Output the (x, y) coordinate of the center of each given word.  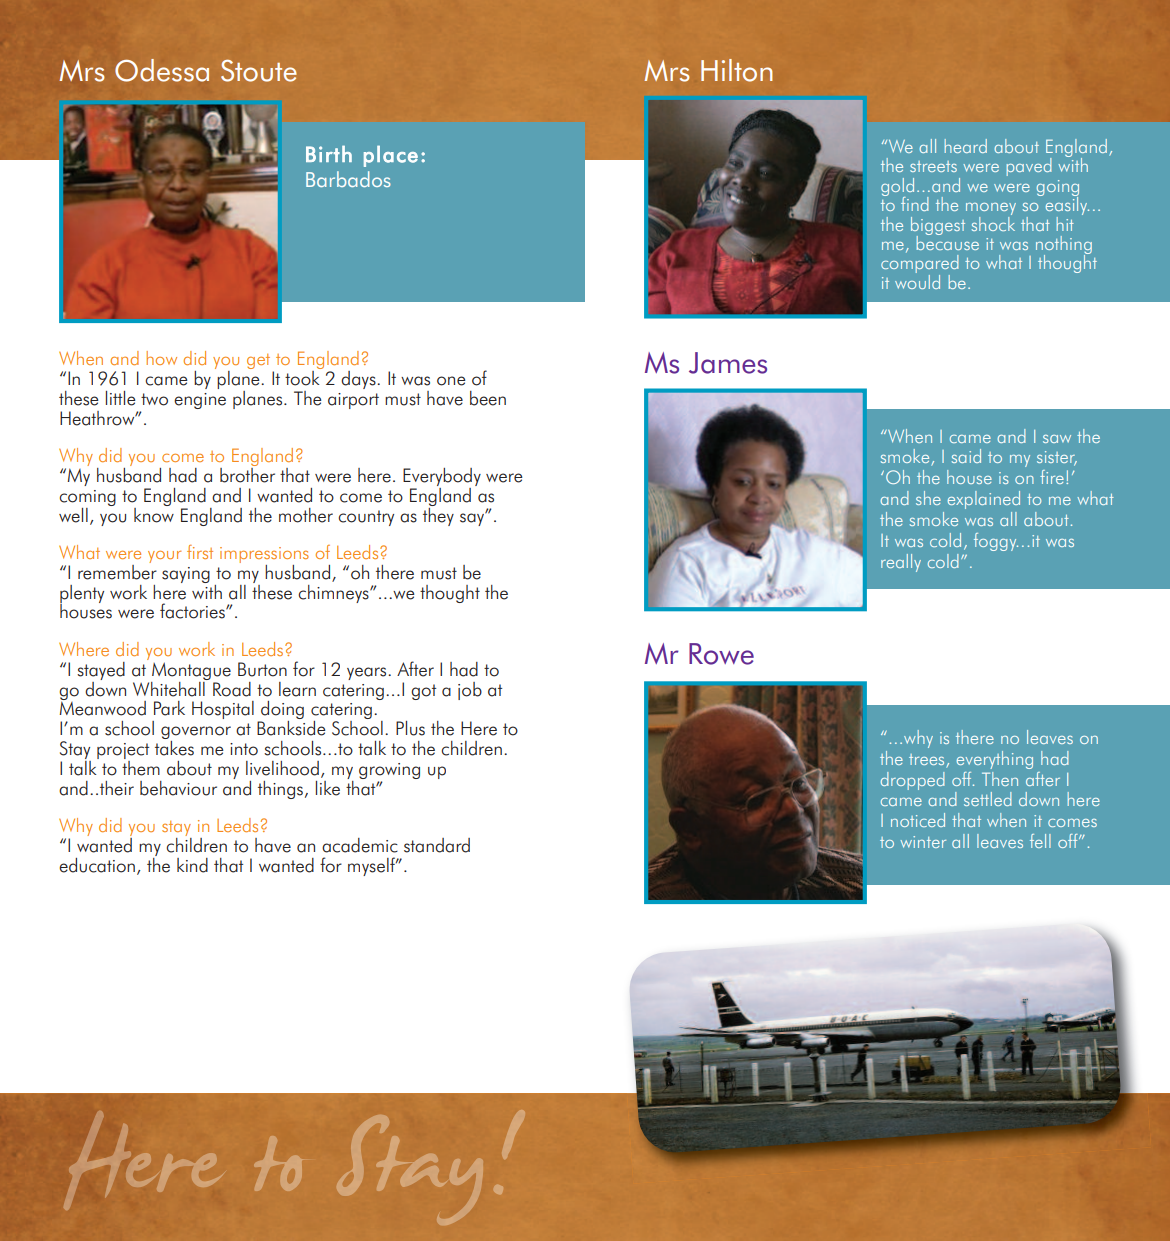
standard (437, 845)
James (728, 363)
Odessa (162, 70)
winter (923, 842)
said (966, 456)
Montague (191, 671)
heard (965, 146)
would (917, 280)
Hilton (737, 70)
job (470, 691)
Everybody (442, 477)
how (161, 358)
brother (247, 474)
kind (192, 865)
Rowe (721, 654)
